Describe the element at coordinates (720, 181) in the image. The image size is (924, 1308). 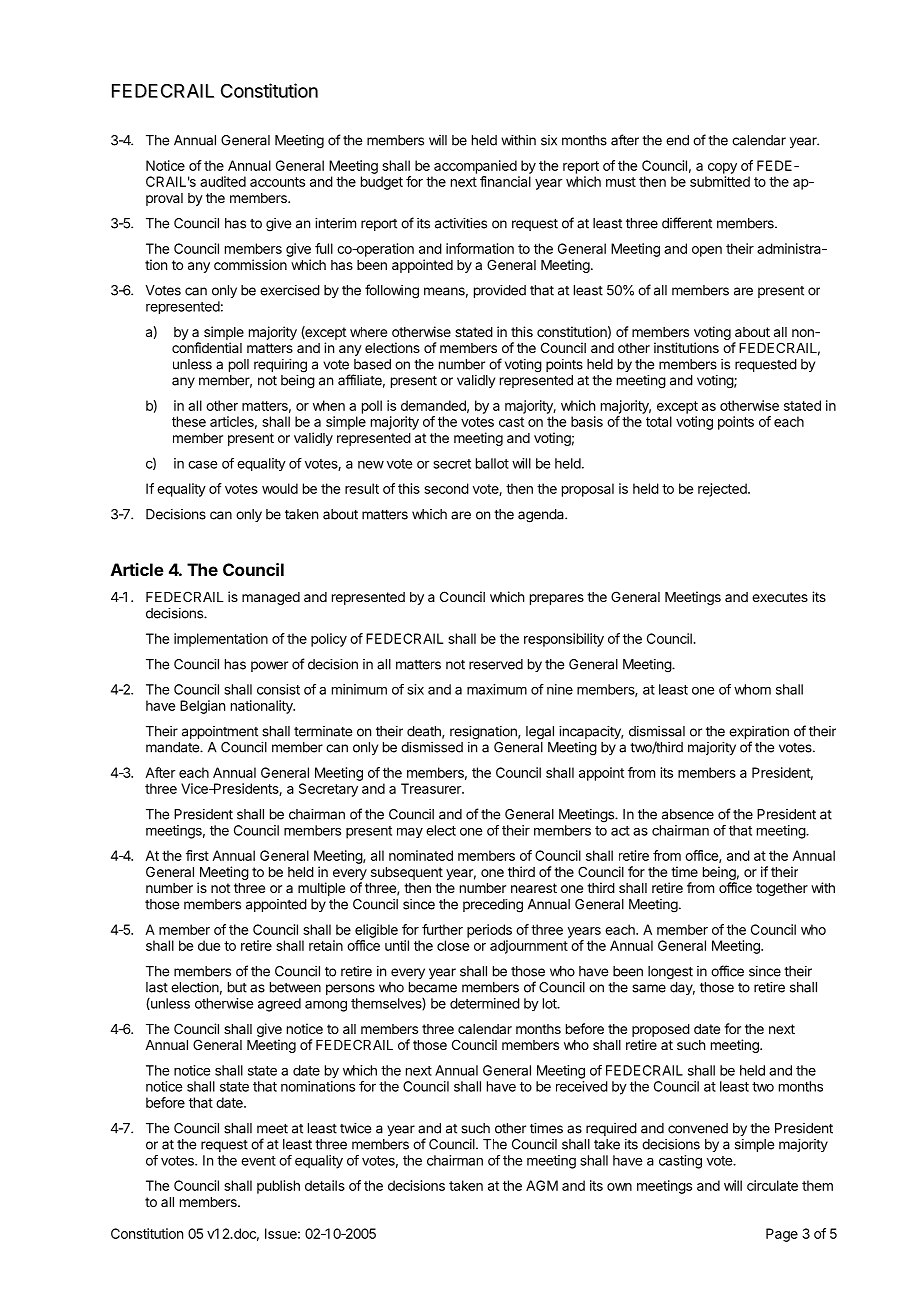
I see `submitted` at that location.
